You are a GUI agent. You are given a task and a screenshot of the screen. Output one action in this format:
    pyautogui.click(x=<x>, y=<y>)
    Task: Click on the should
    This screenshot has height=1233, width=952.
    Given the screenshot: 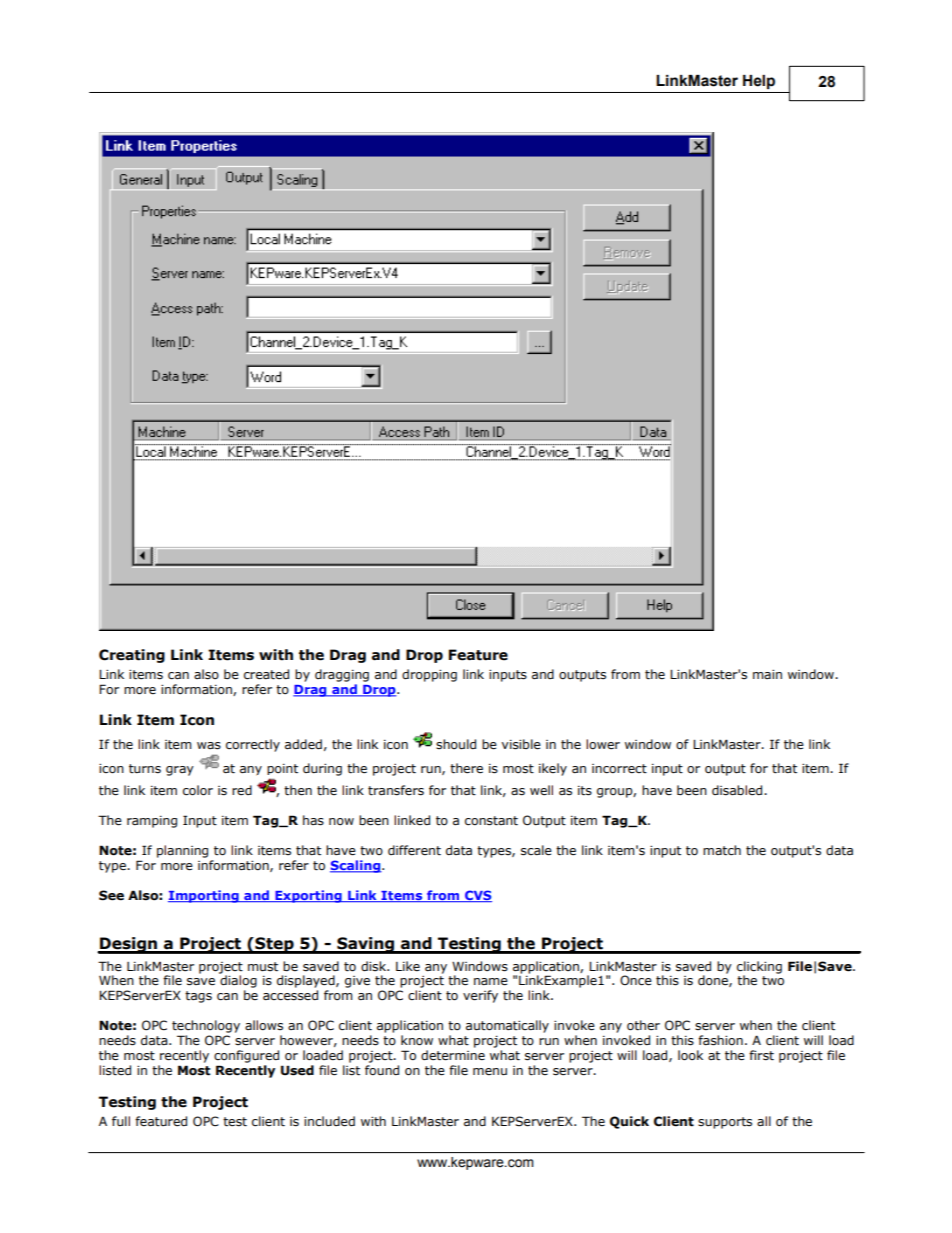 What is the action you would take?
    pyautogui.click(x=456, y=744)
